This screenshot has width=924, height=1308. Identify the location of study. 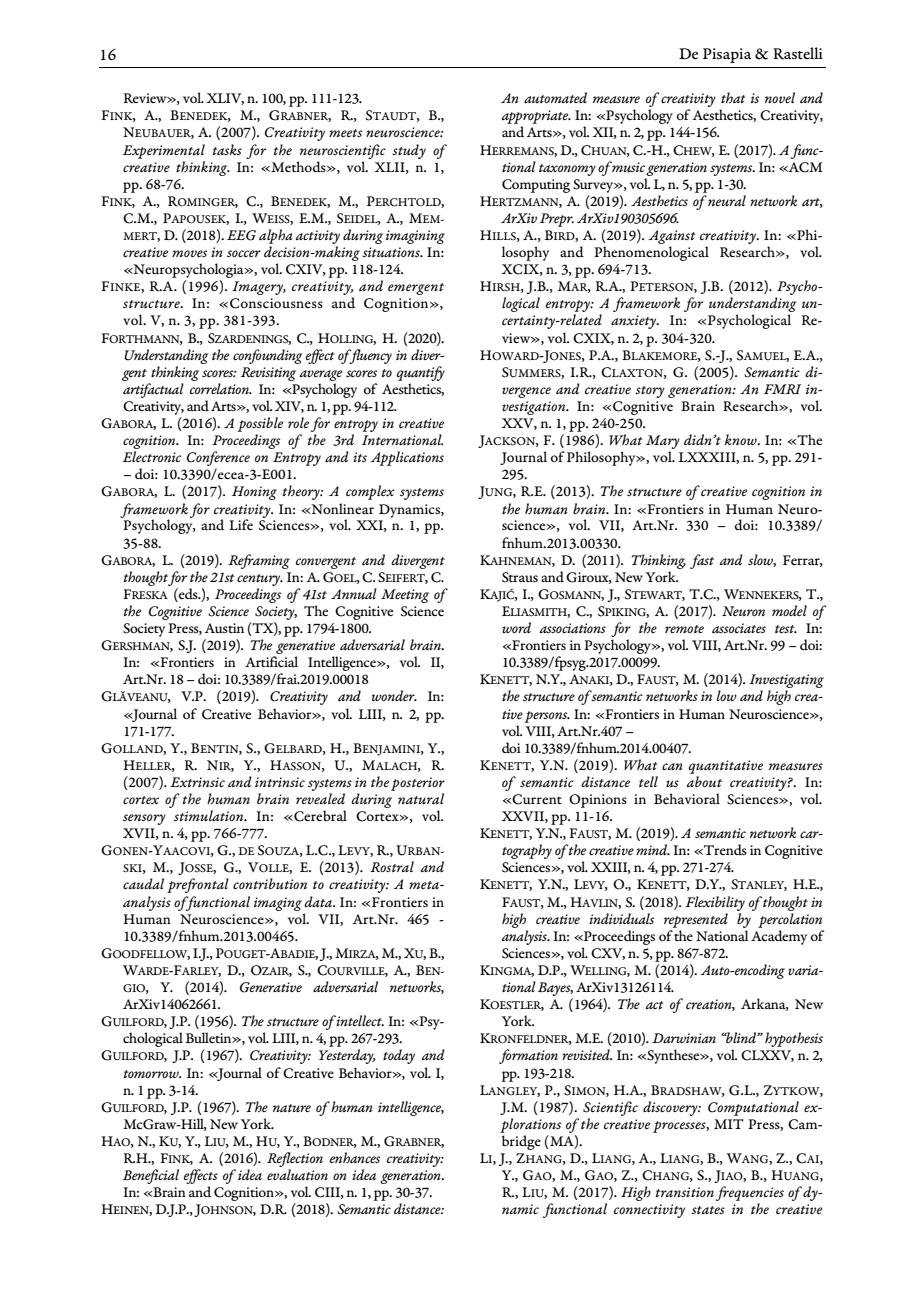
(409, 151).
